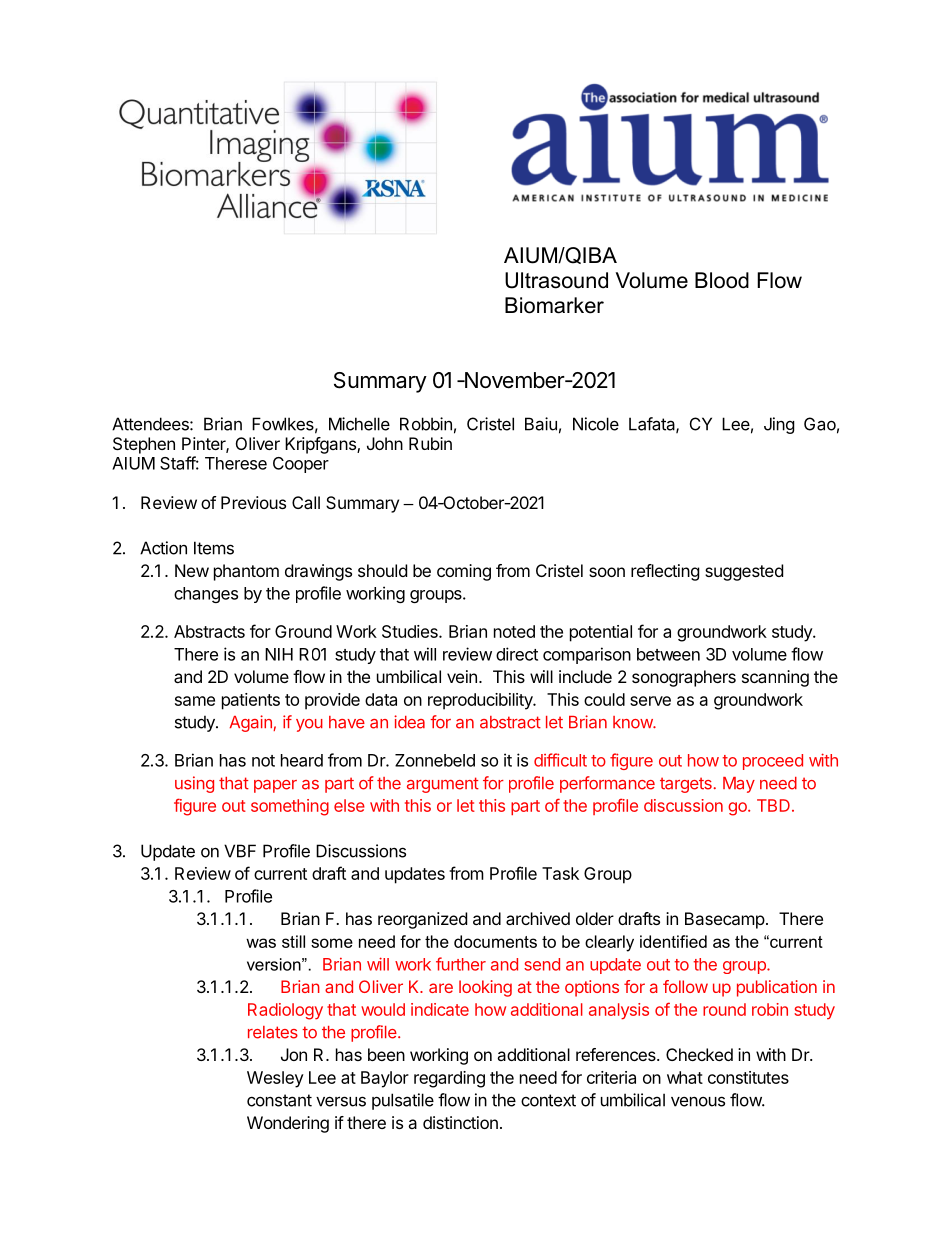 This screenshot has width=952, height=1233. I want to click on reproducibility, so click(481, 701).
